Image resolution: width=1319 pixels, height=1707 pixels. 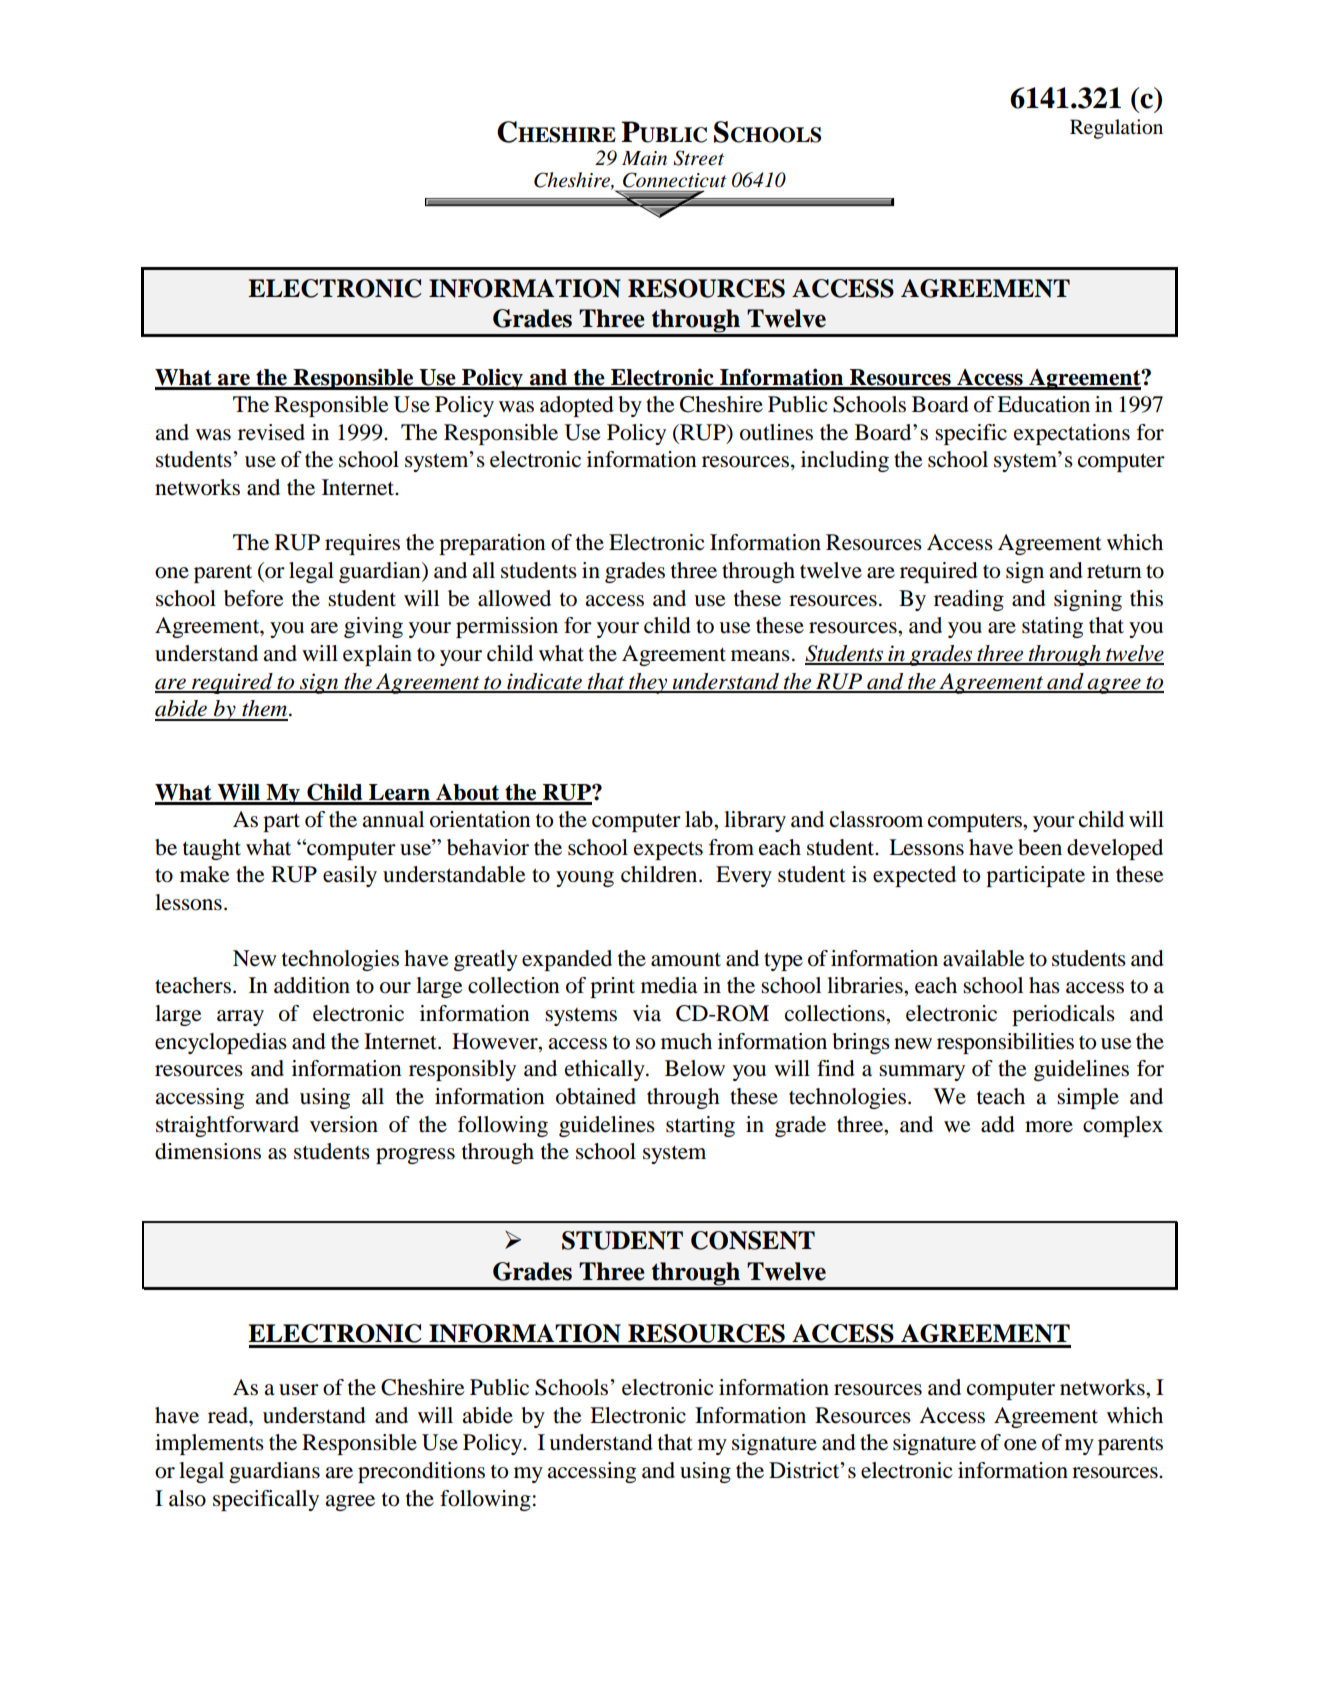 I want to click on expectations, so click(x=1072, y=434).
